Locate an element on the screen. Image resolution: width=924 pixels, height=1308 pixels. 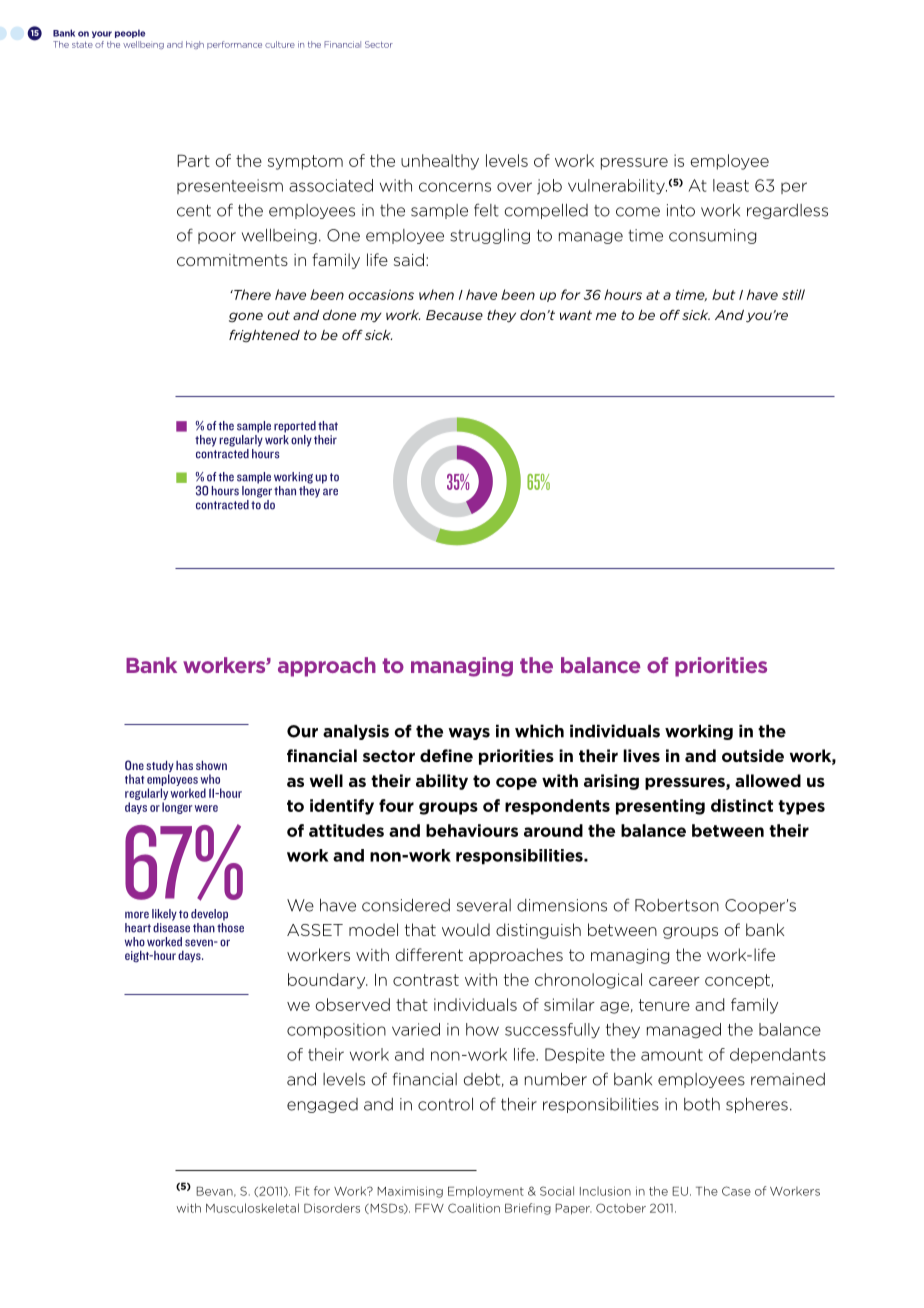
ways is located at coordinates (469, 734).
